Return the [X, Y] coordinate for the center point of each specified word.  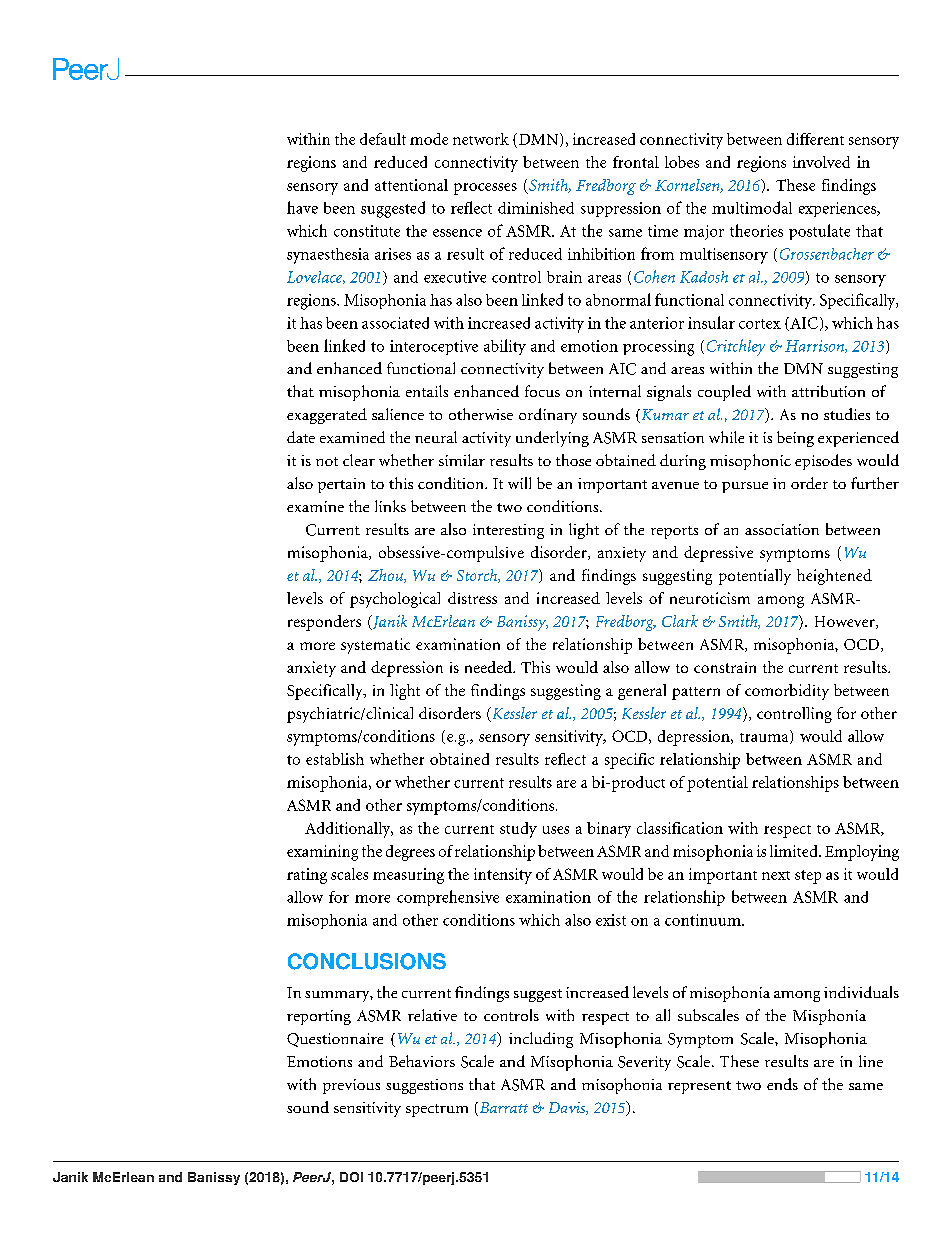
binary [609, 830]
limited [795, 851]
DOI [351, 1177]
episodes [823, 462]
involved [821, 162]
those [573, 460]
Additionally [349, 830]
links [390, 506]
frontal [636, 162]
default [383, 139]
